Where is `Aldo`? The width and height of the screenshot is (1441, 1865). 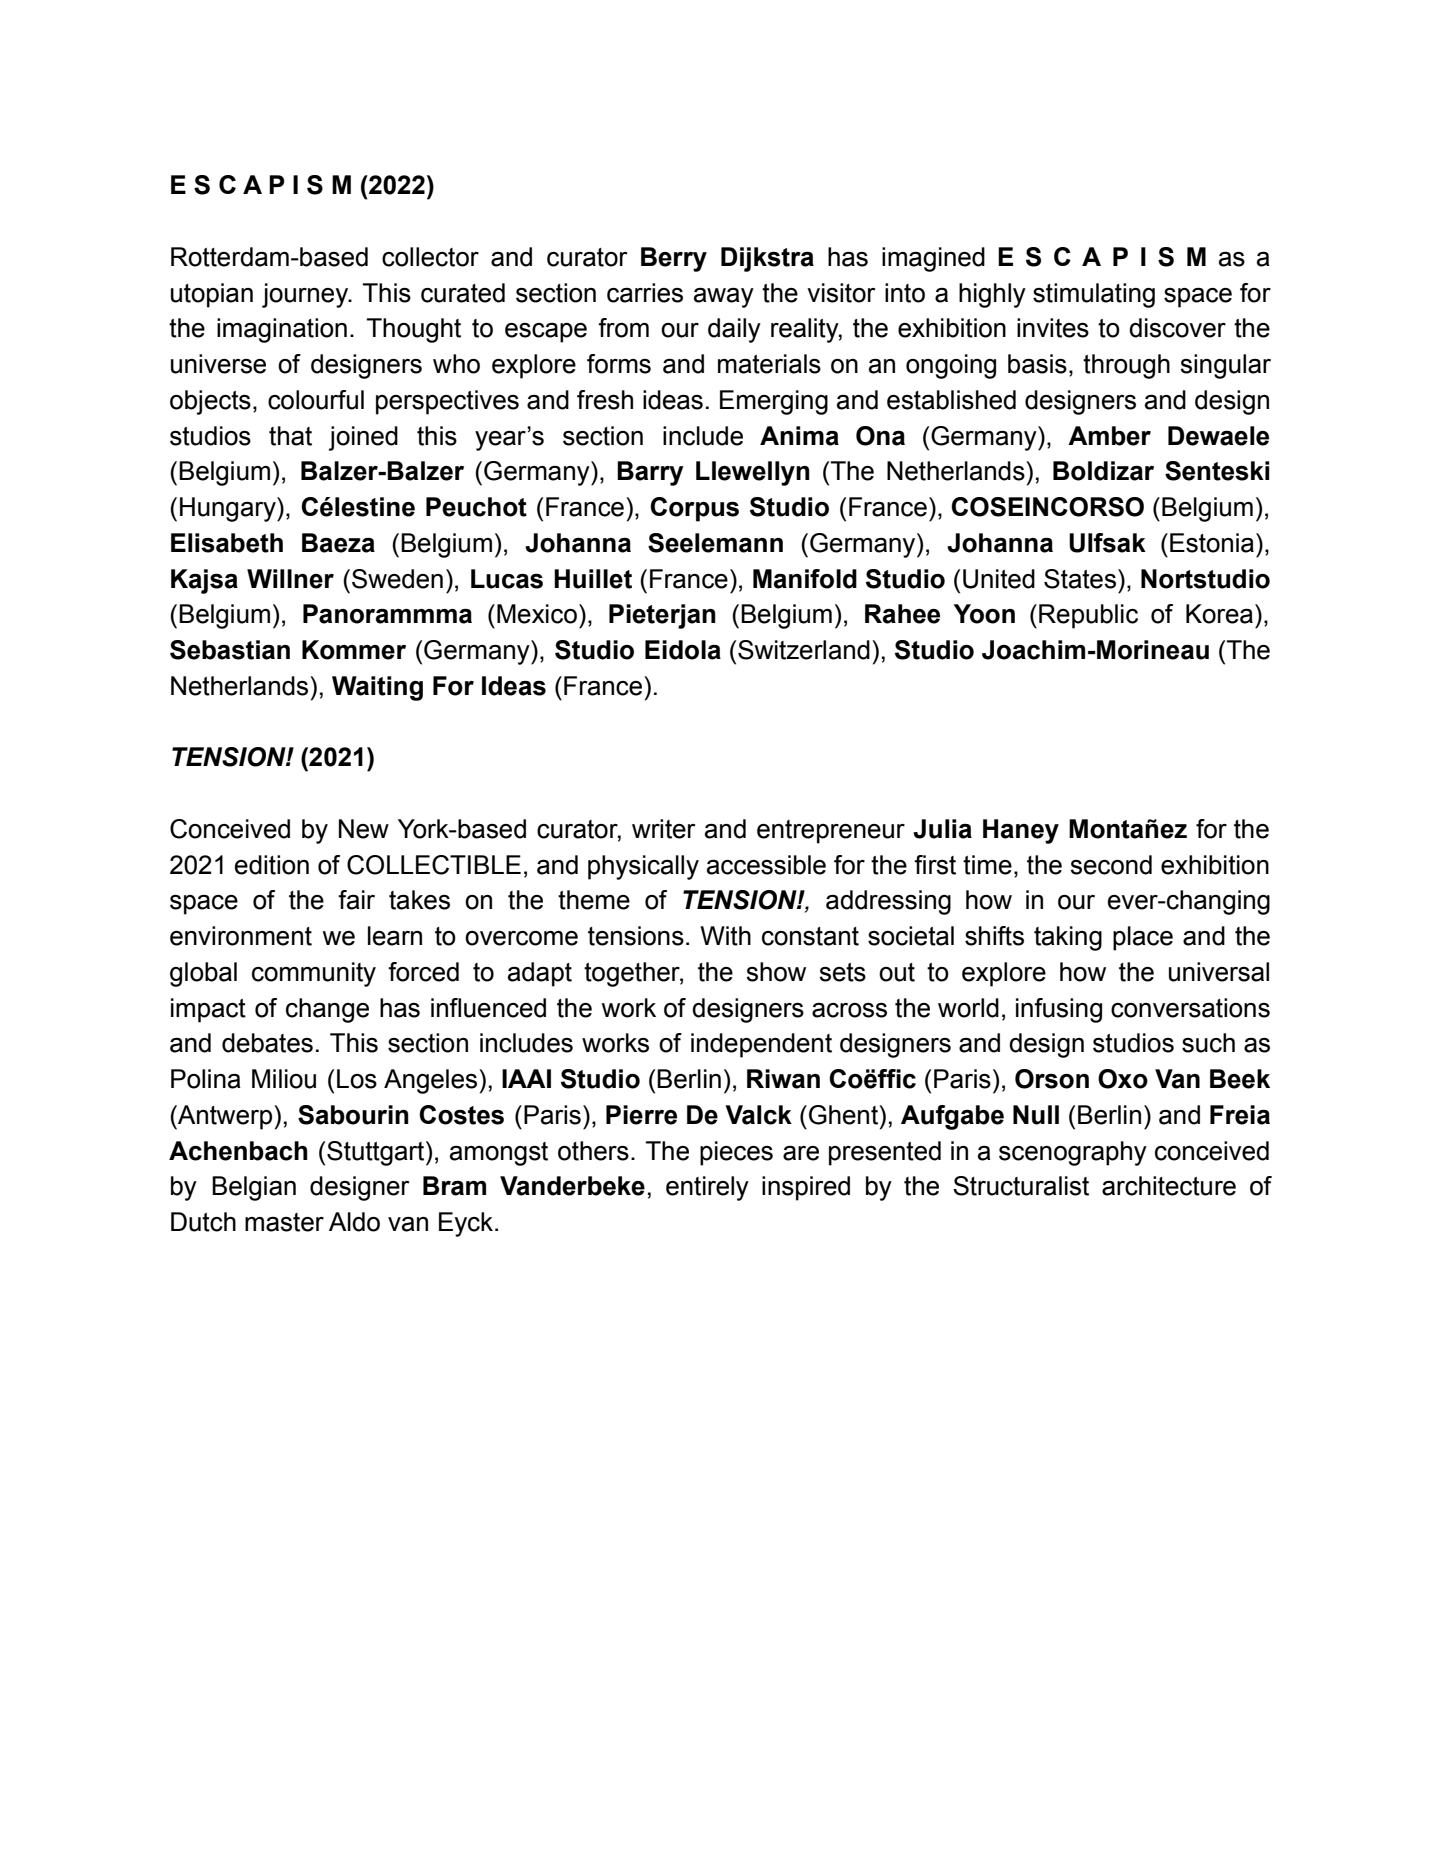 Aldo is located at coordinates (354, 1222).
